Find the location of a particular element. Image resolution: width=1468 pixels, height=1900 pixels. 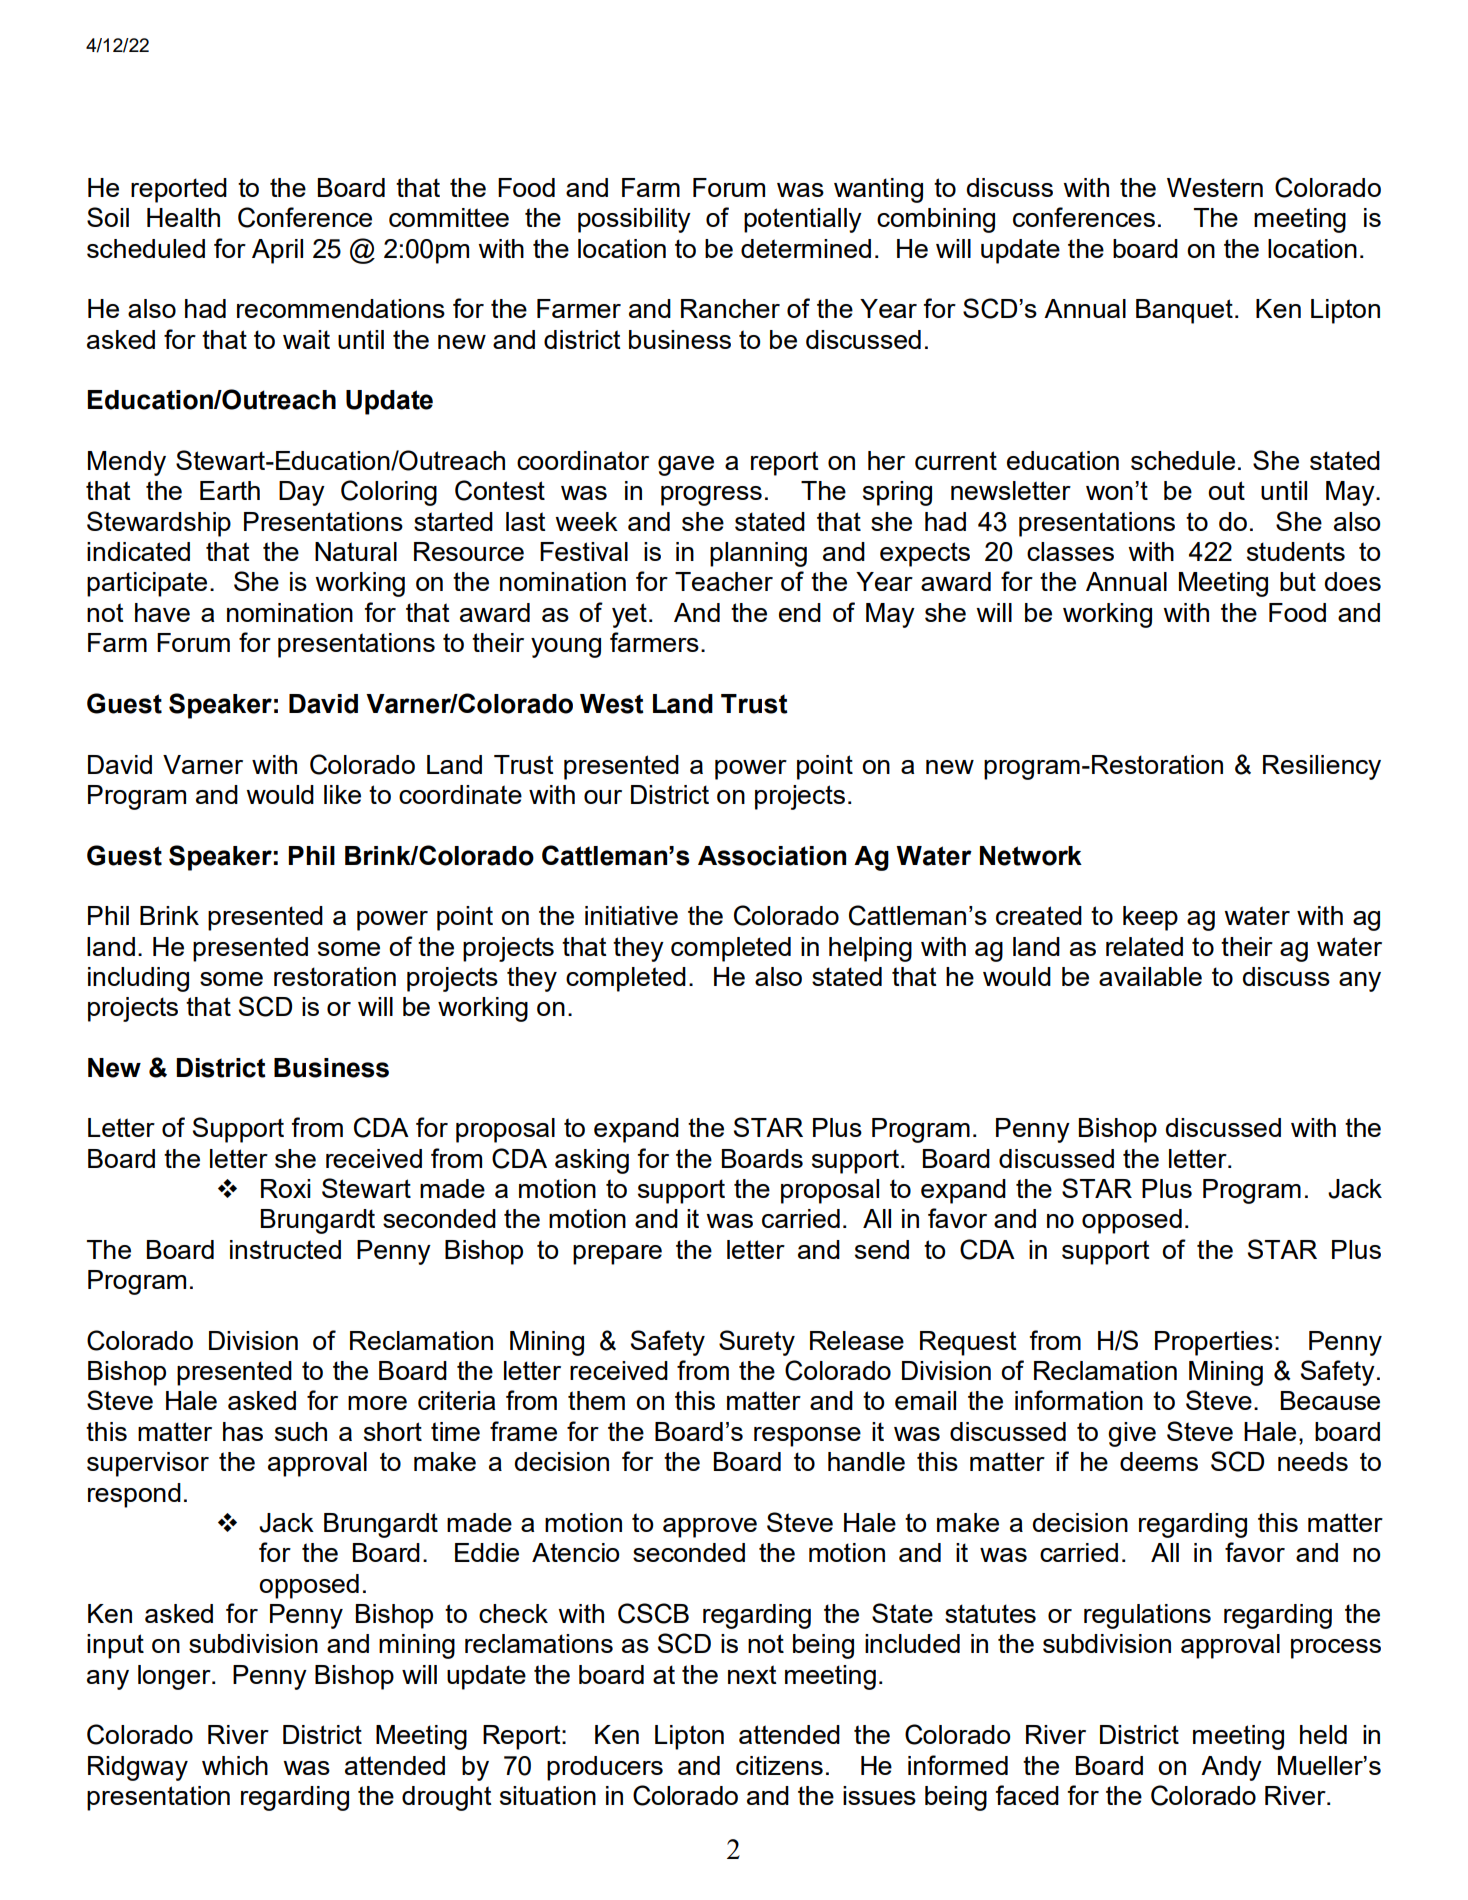

have is located at coordinates (162, 612).
